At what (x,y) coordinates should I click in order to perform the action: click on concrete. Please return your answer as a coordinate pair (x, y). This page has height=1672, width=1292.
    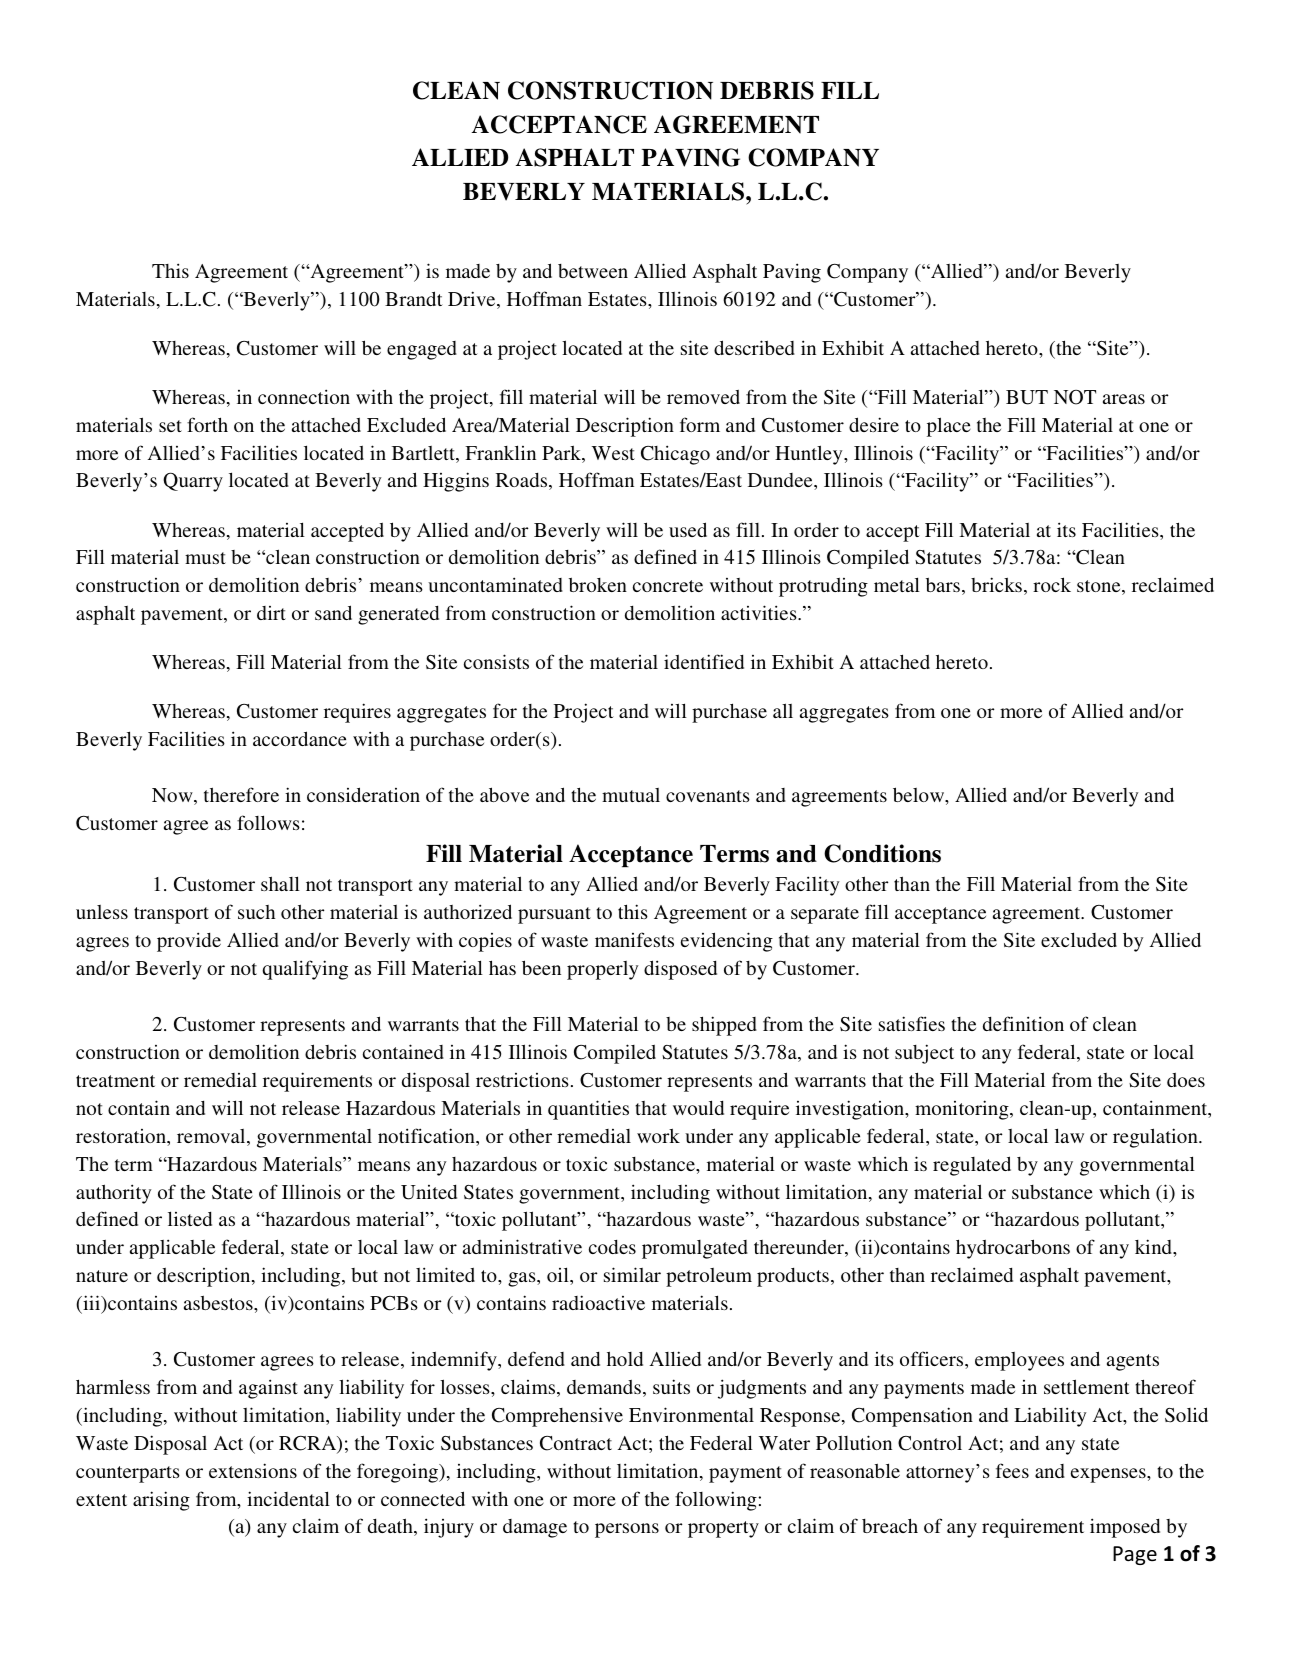
    Looking at the image, I should click on (668, 586).
